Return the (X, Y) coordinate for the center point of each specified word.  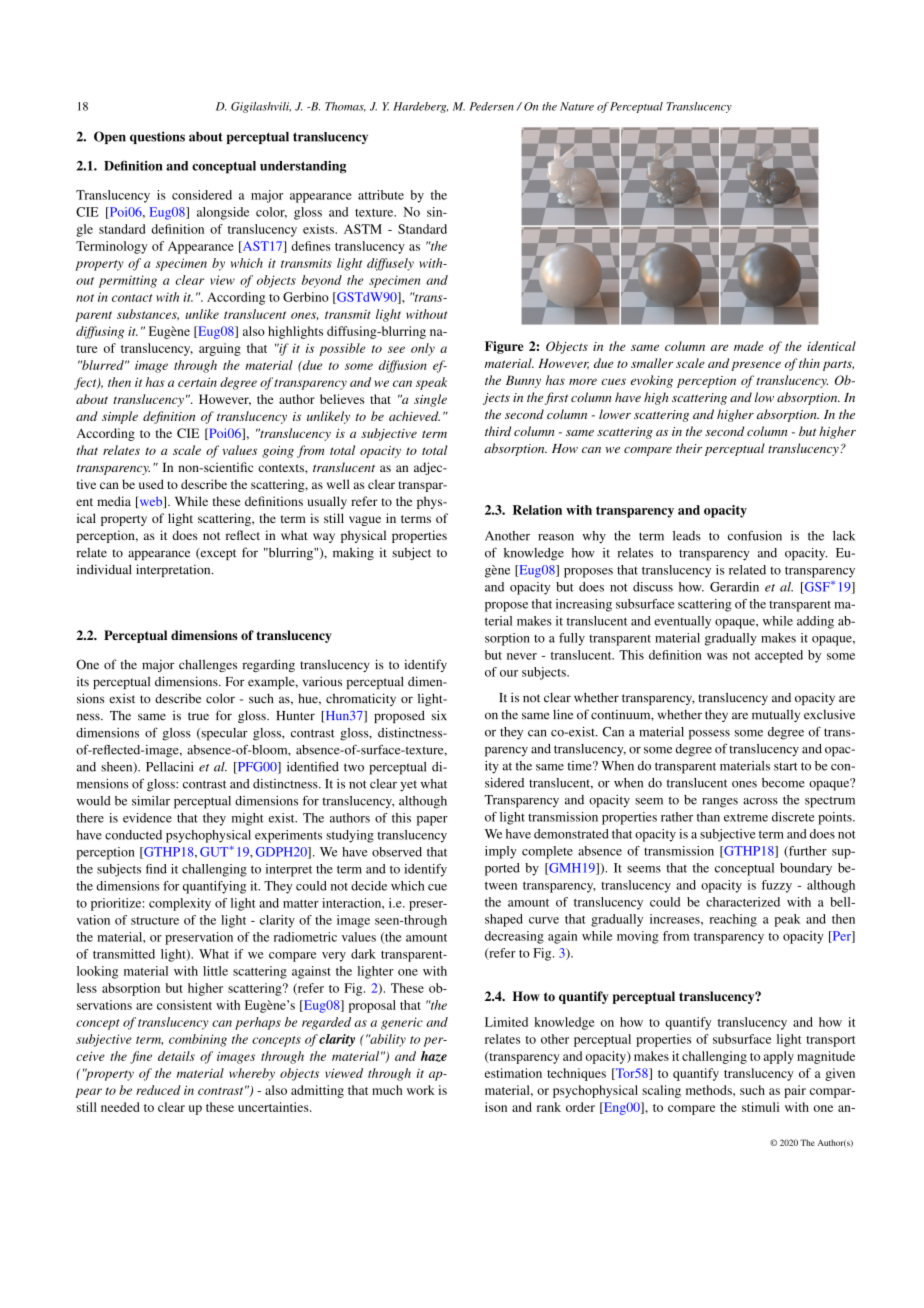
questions (157, 137)
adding (815, 622)
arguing (220, 349)
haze (434, 1056)
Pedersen (491, 106)
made (749, 346)
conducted (133, 835)
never (522, 656)
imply (501, 852)
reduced (158, 1090)
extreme (746, 817)
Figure (504, 347)
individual (104, 569)
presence (756, 366)
